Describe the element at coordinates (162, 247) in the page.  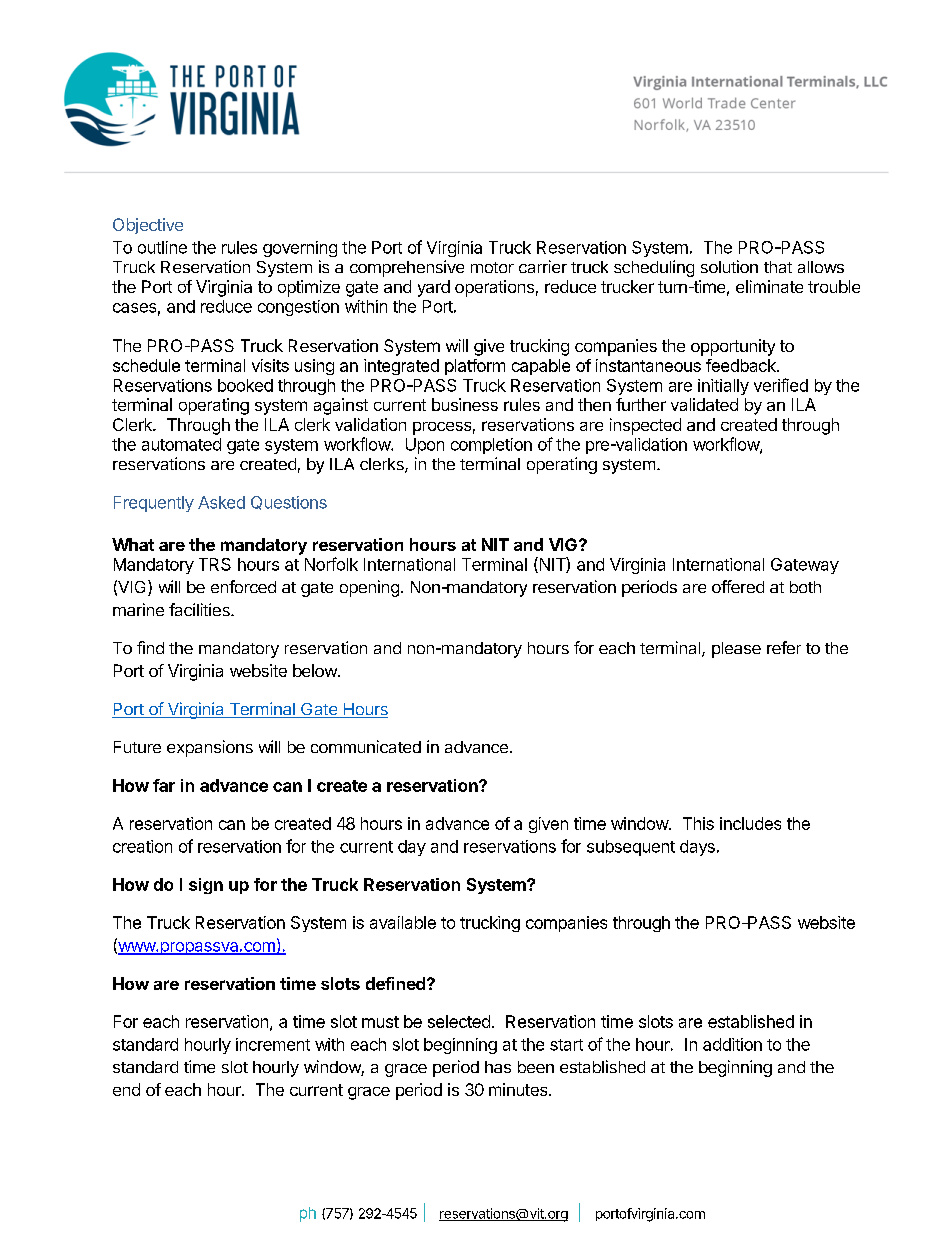
I see `outline` at that location.
